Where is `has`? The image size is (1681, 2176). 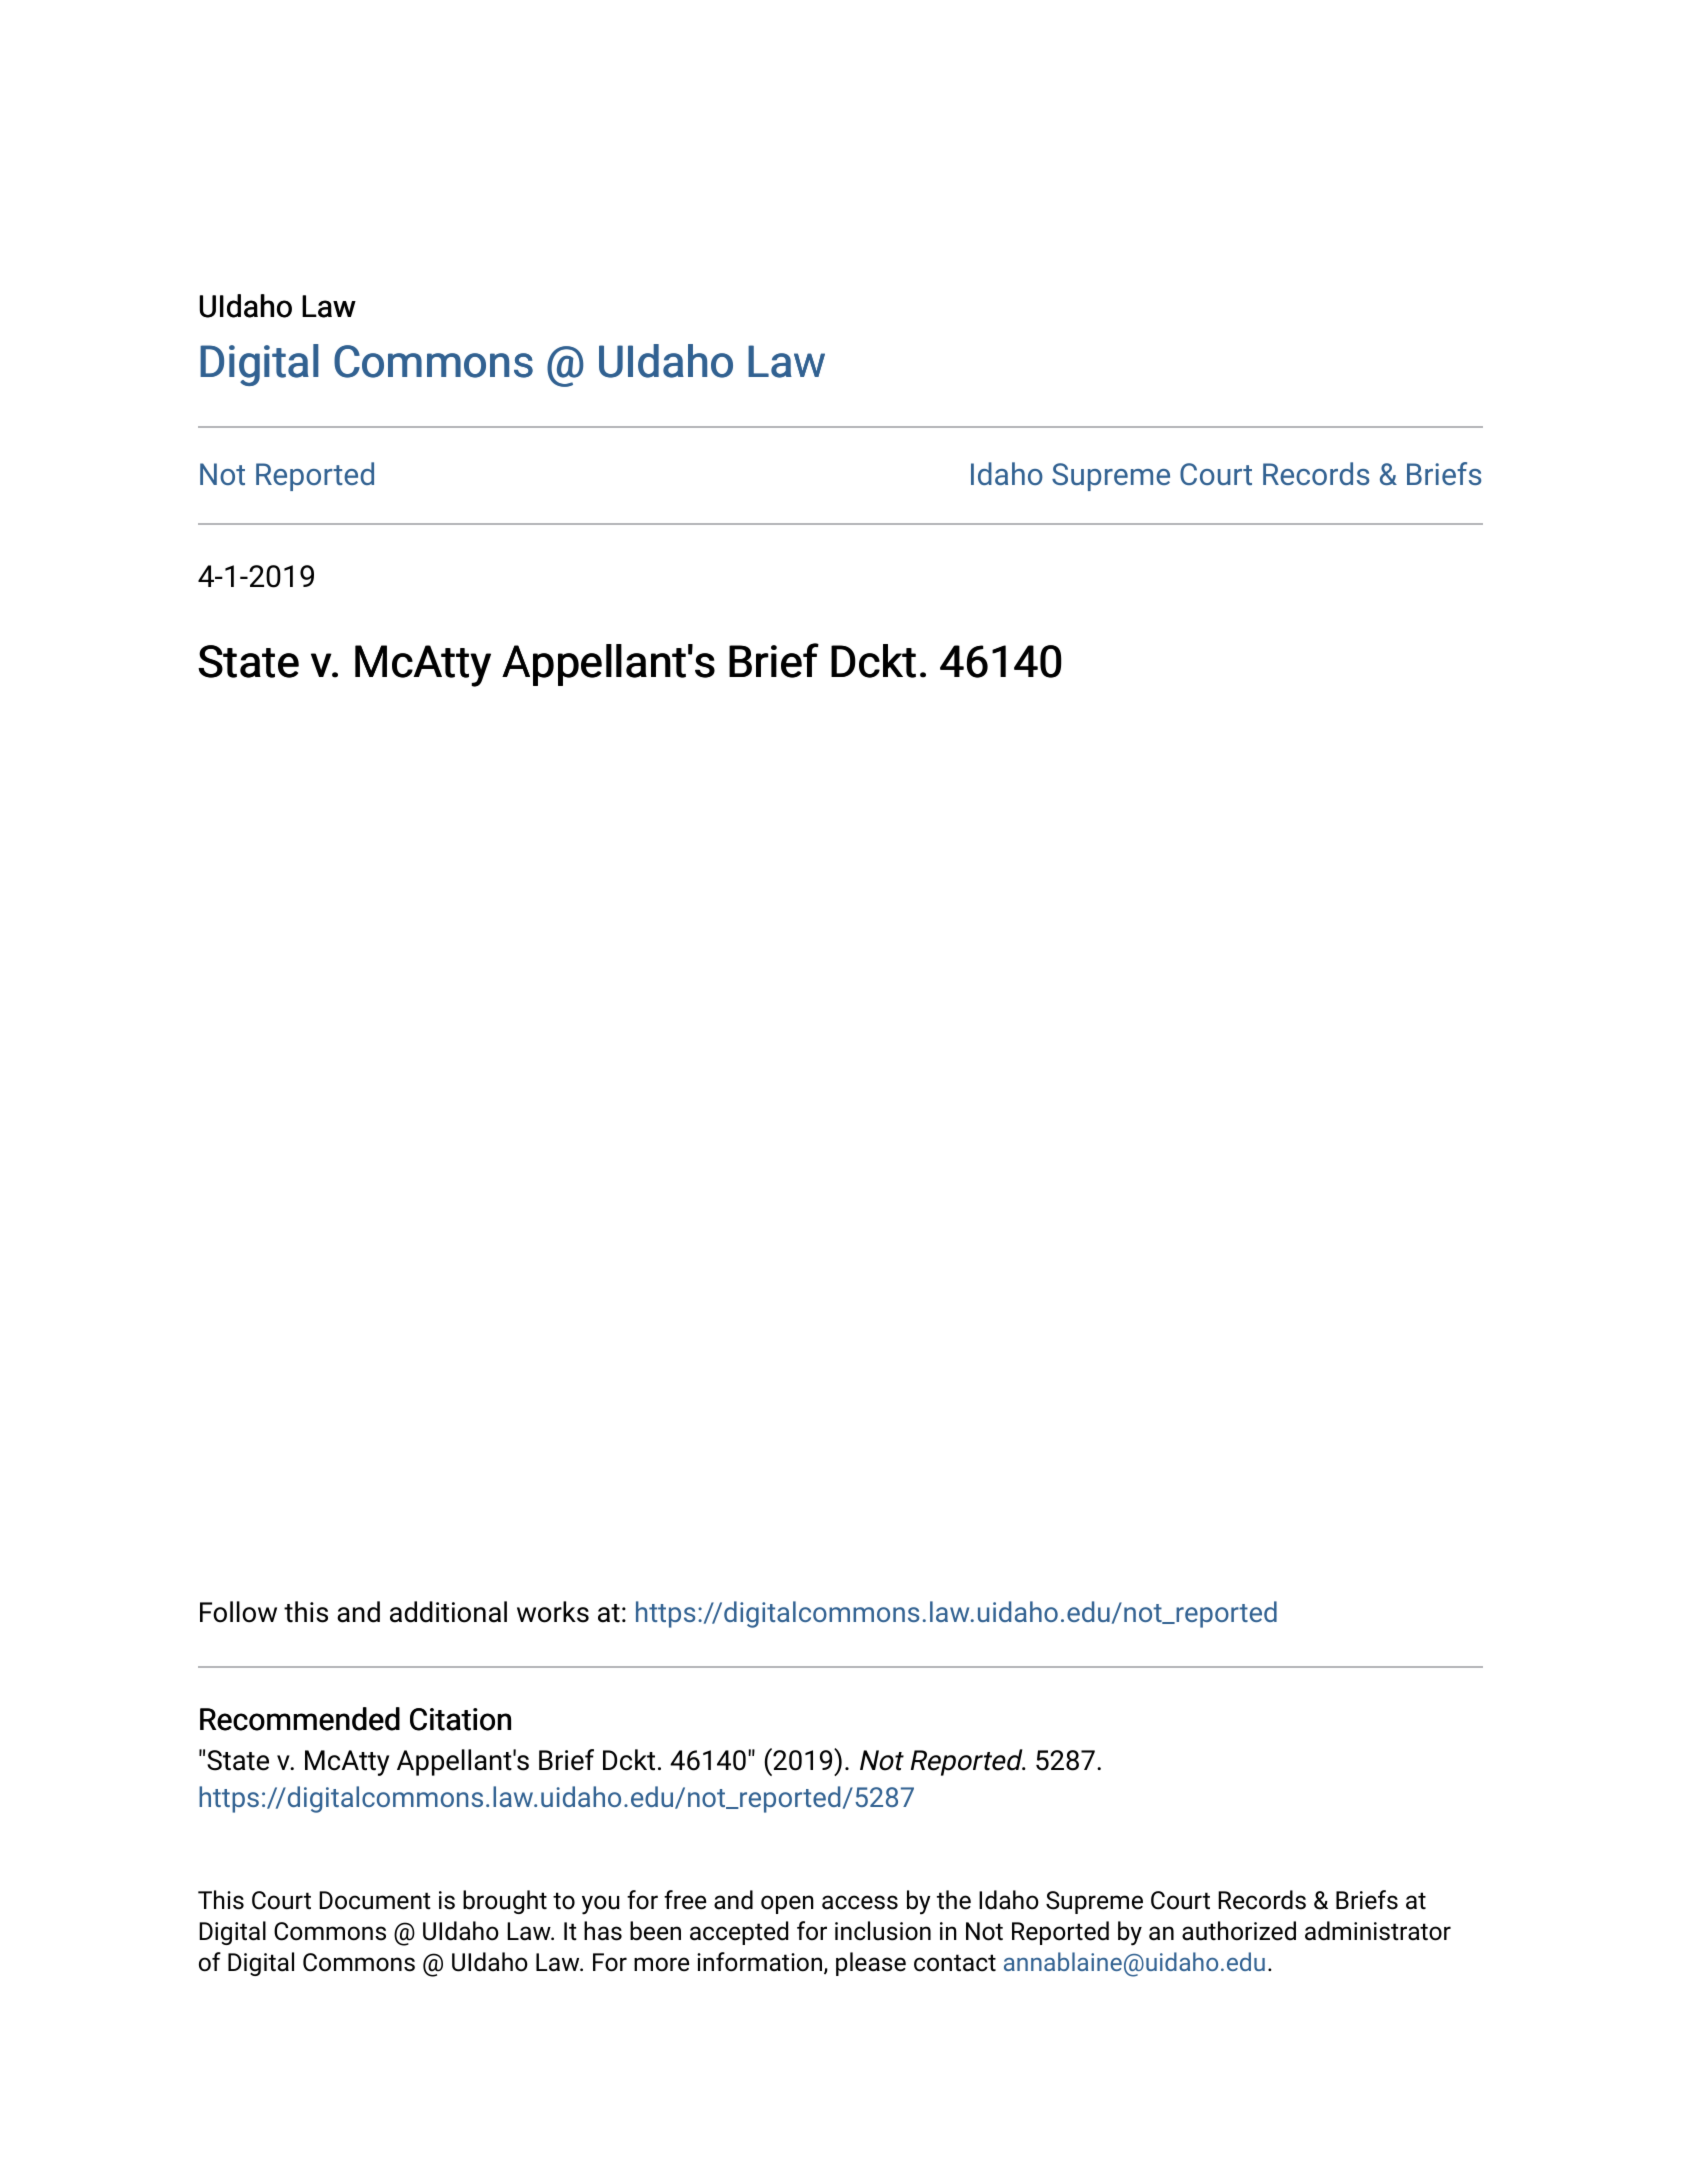
has is located at coordinates (603, 1931).
